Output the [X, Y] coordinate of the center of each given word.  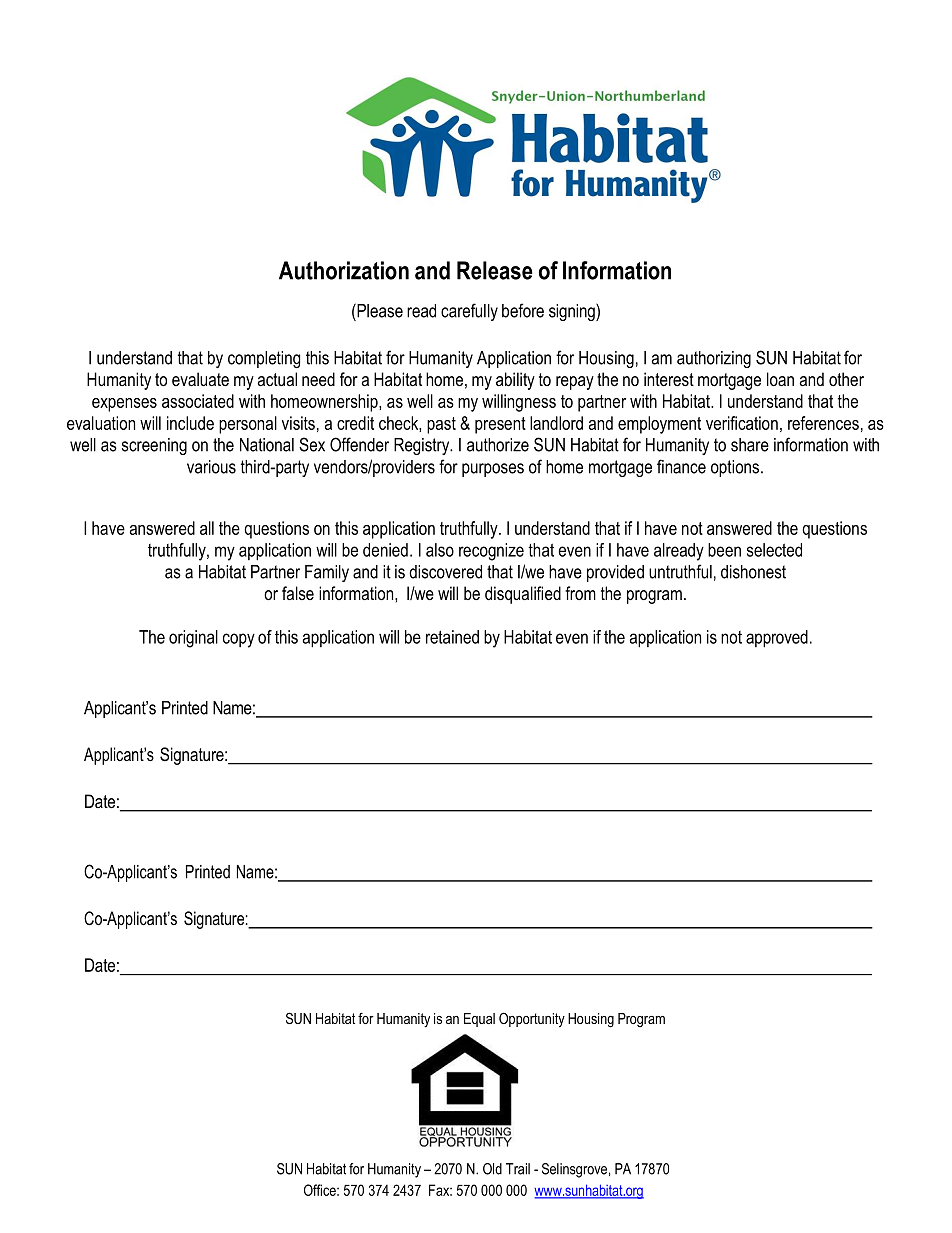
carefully [469, 312]
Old [492, 1169]
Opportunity [532, 1019]
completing [264, 359]
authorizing [714, 359]
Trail [518, 1169]
